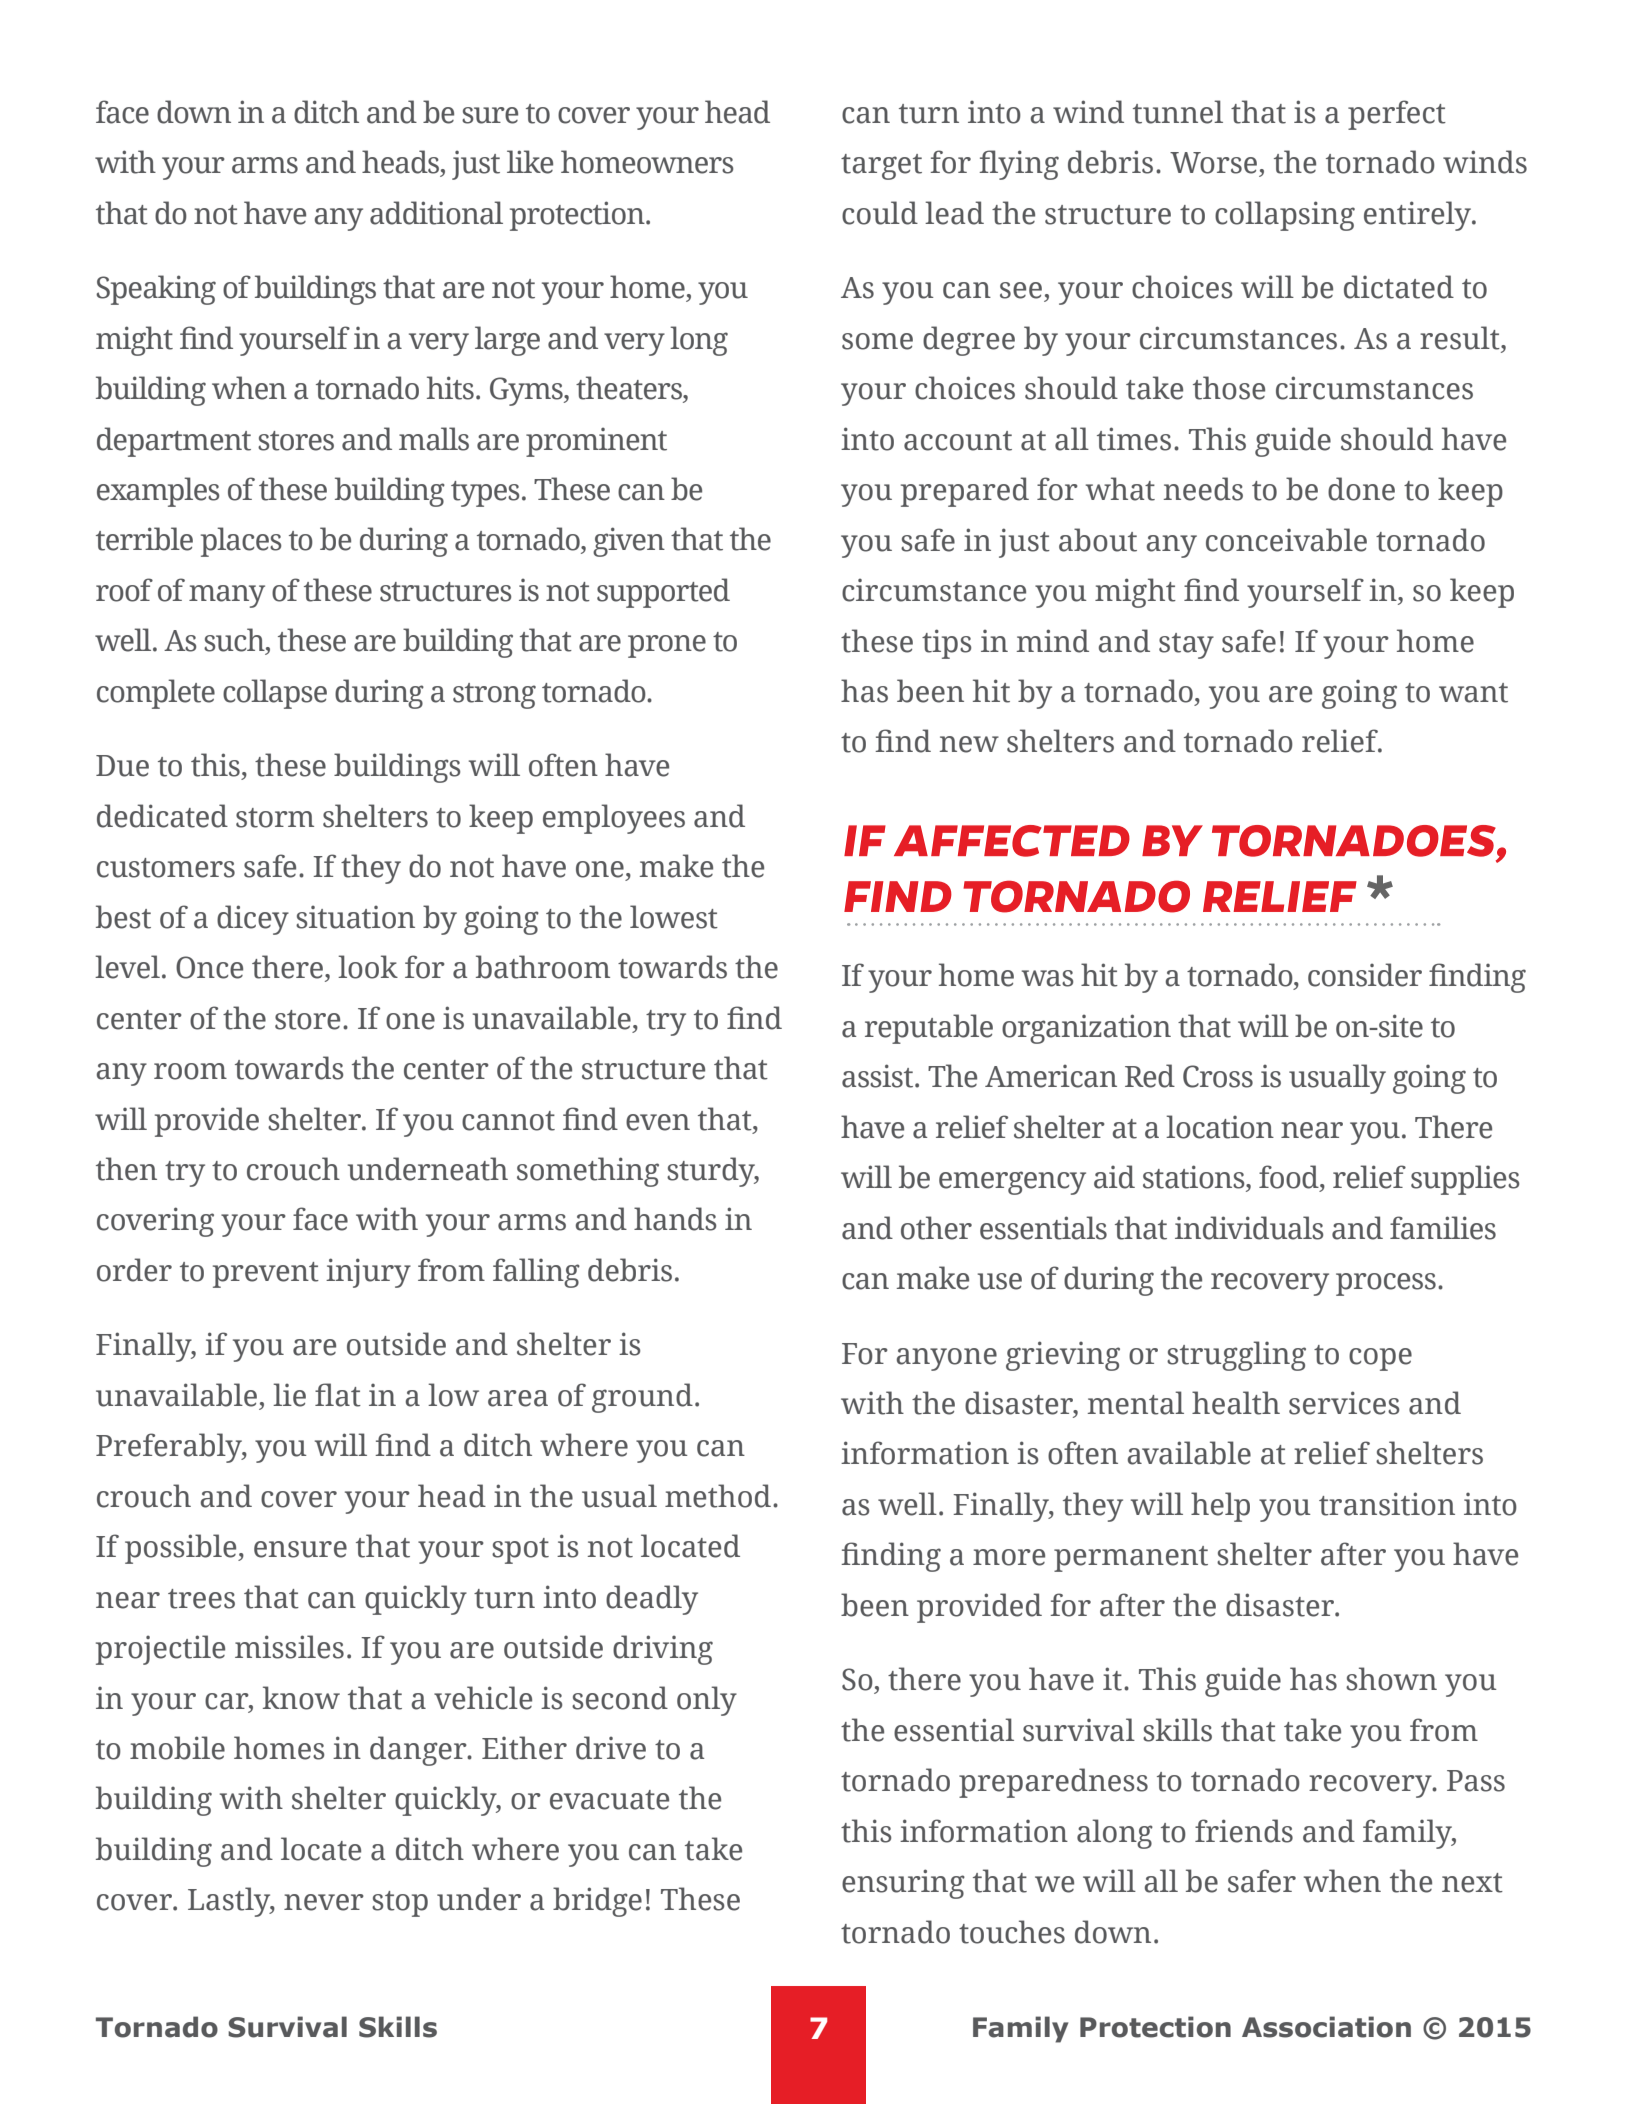  I want to click on never, so click(324, 1902).
